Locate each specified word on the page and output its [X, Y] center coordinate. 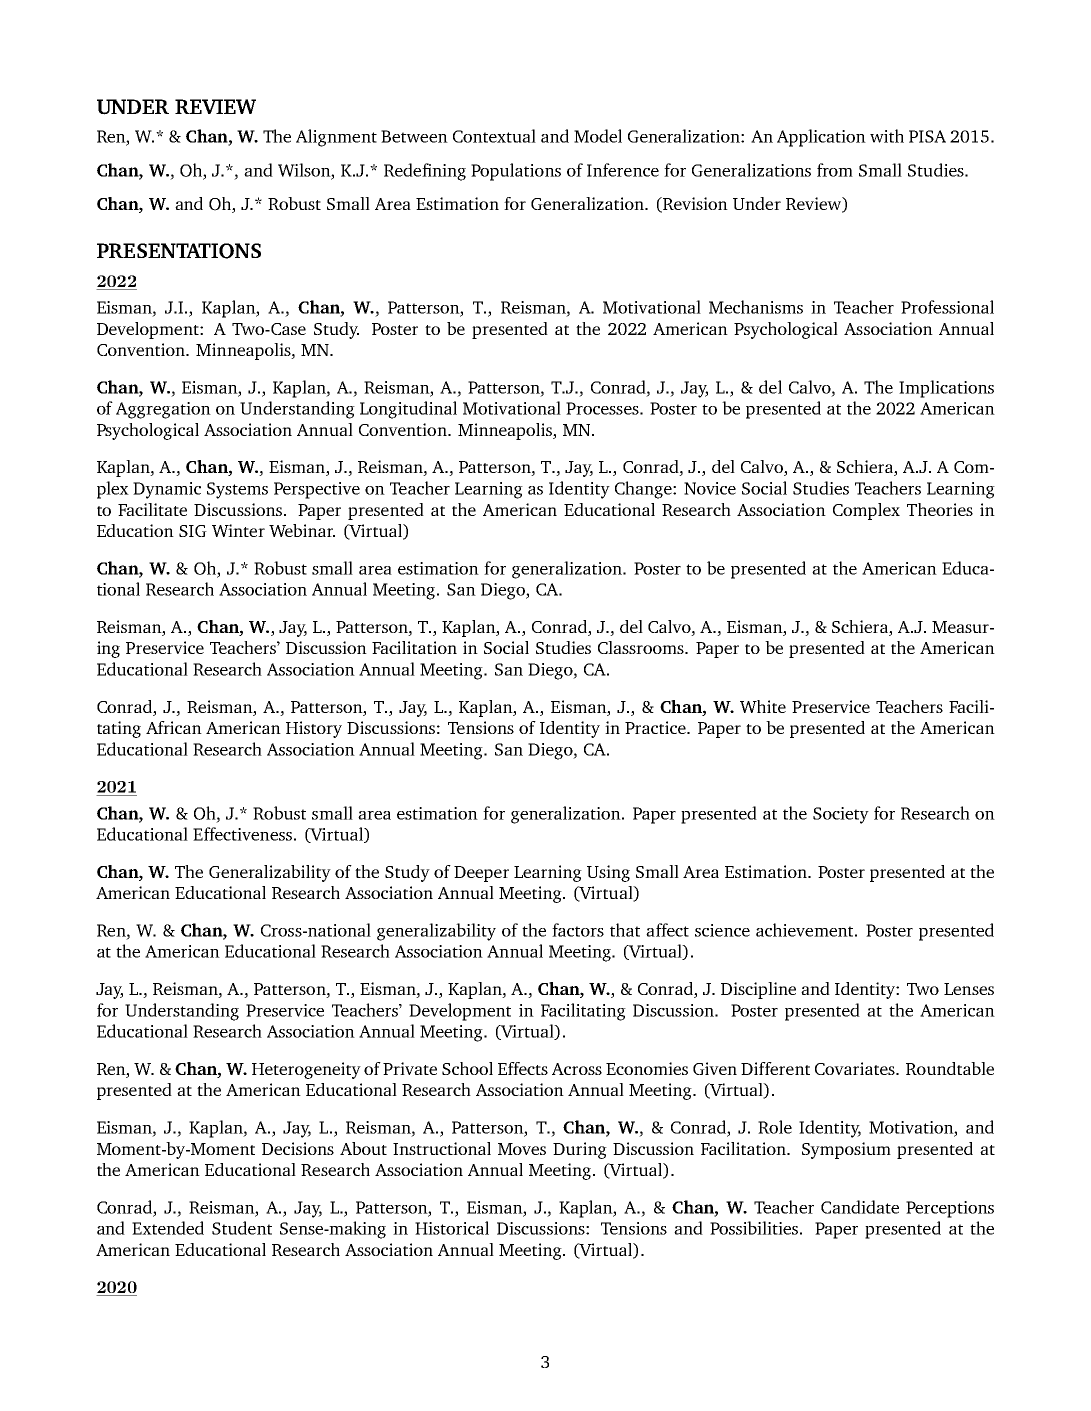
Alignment [336, 138]
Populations [516, 172]
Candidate [860, 1207]
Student [242, 1228]
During [580, 1150]
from [835, 170]
